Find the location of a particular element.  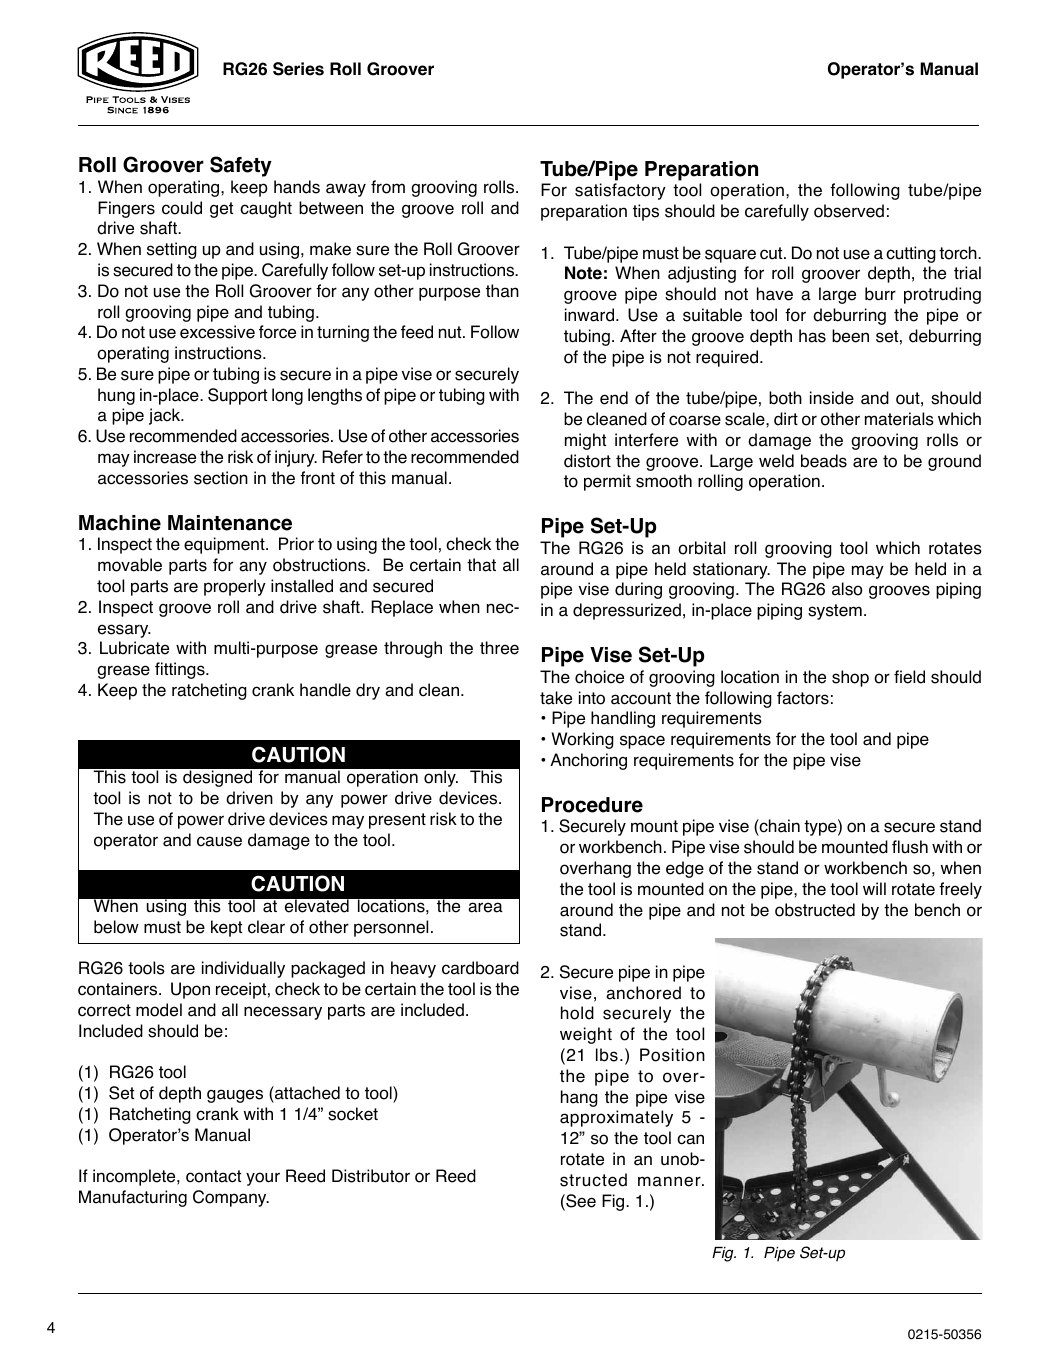

system is located at coordinates (835, 612).
